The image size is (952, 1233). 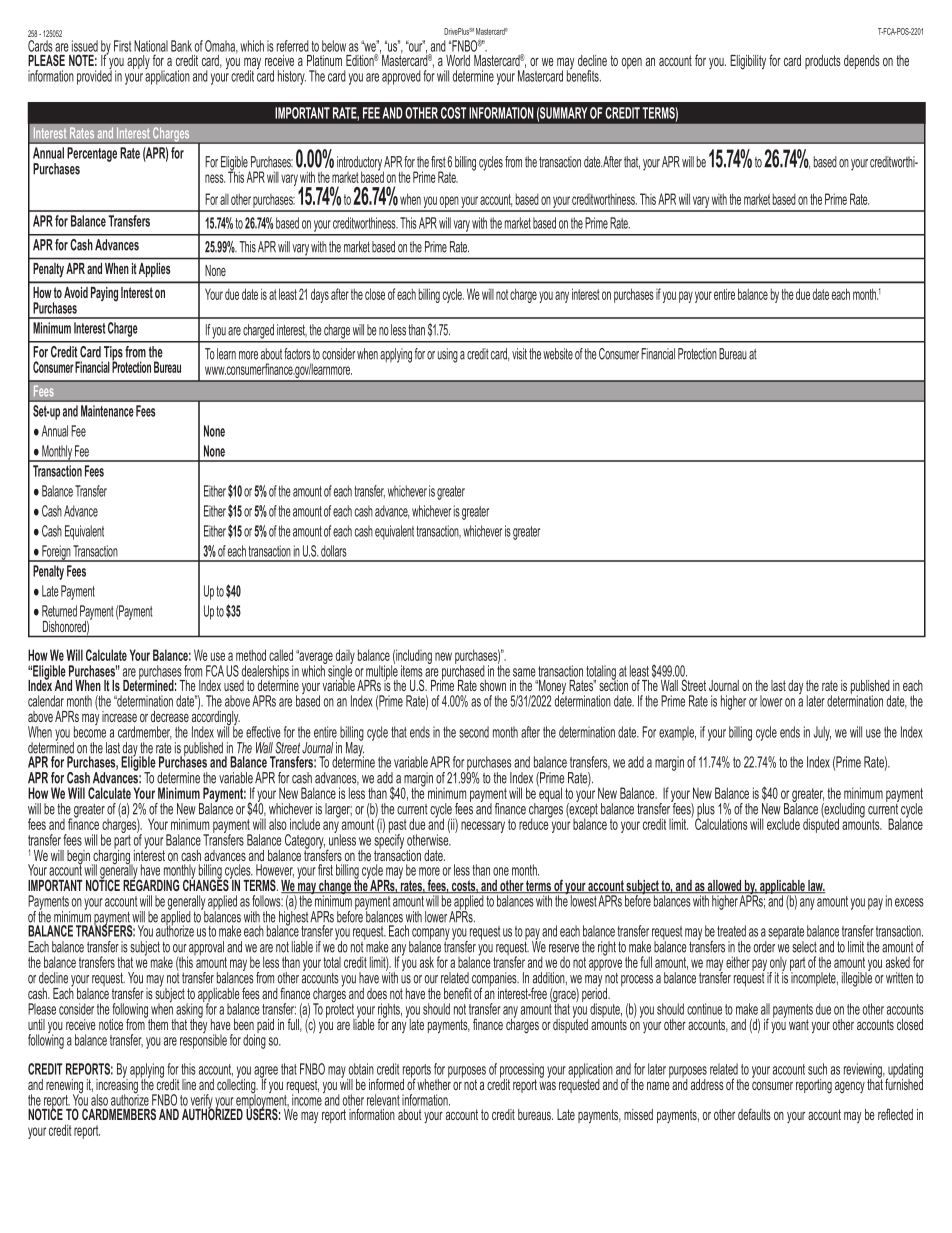 I want to click on World, so click(x=458, y=60).
